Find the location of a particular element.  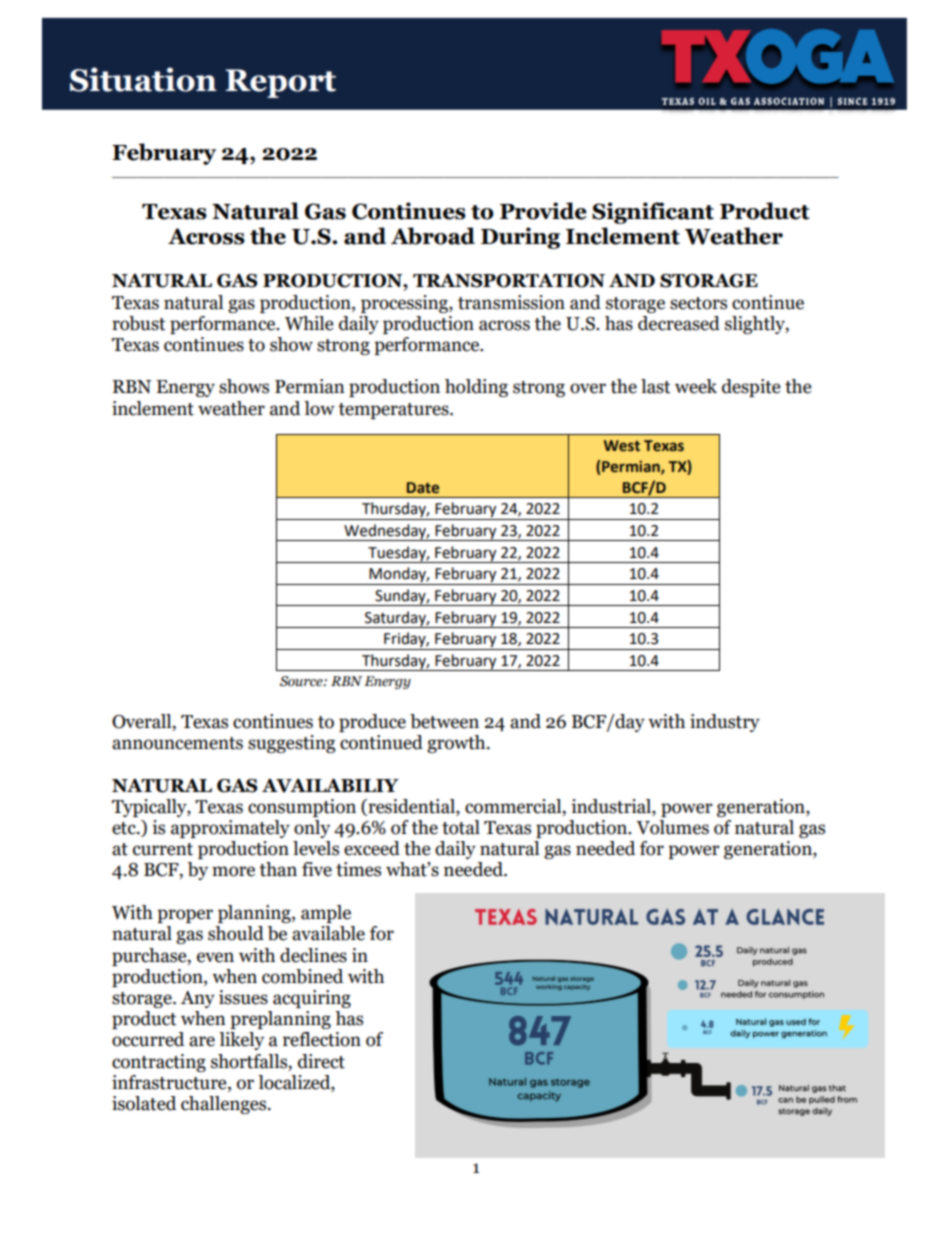

Source is located at coordinates (302, 681).
